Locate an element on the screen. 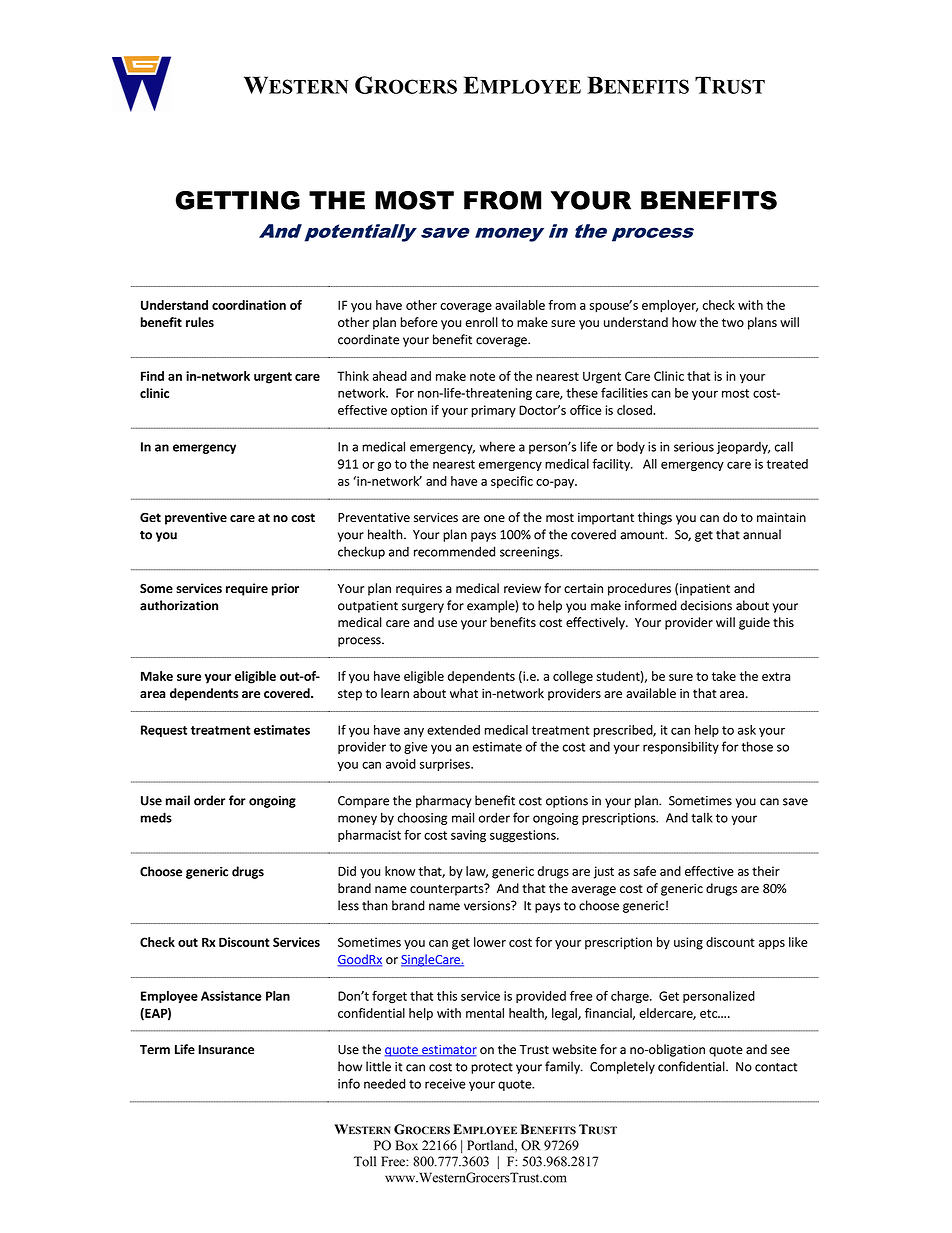  facilities is located at coordinates (624, 392).
